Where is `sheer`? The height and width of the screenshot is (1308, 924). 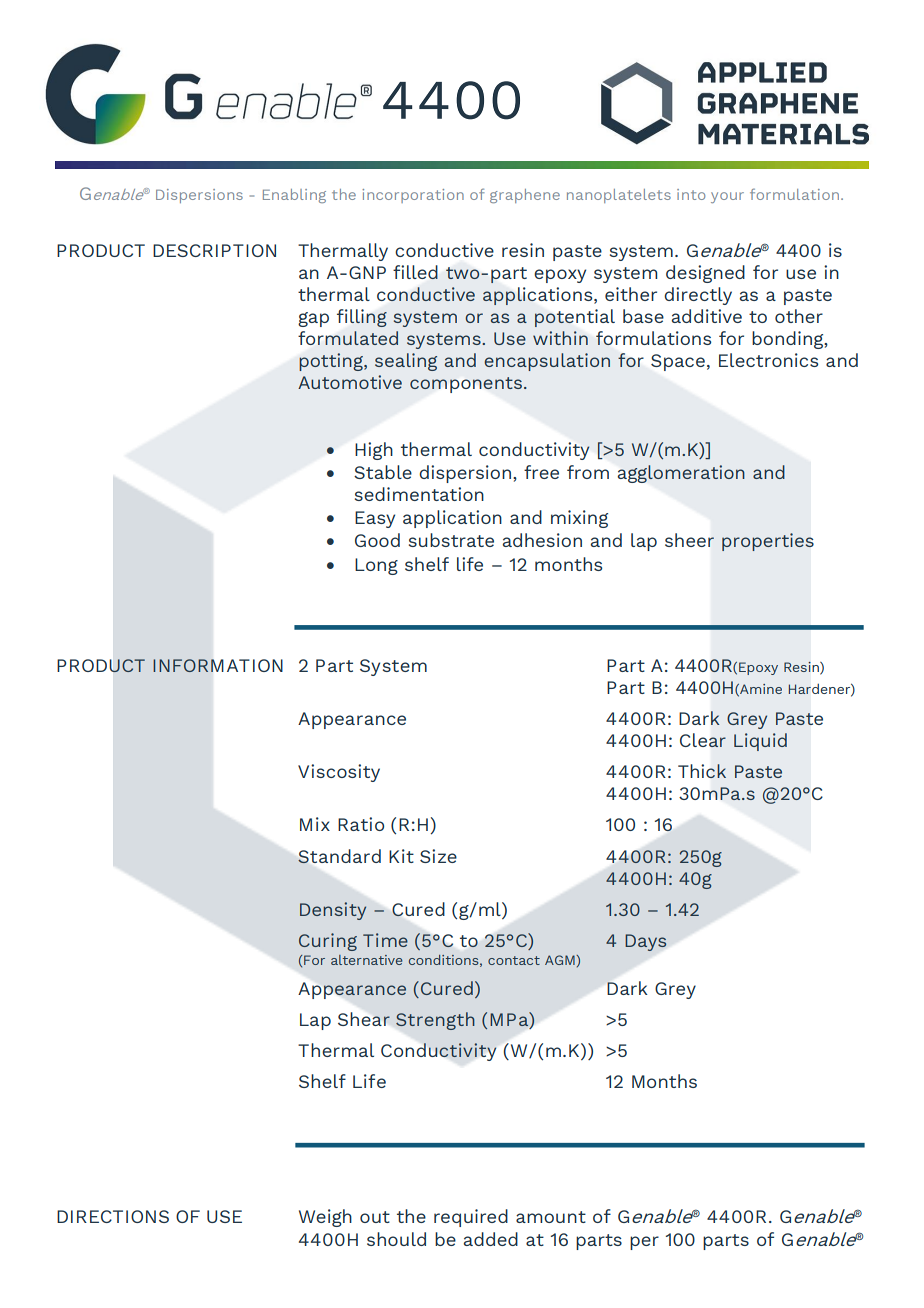
sheer is located at coordinates (689, 540).
